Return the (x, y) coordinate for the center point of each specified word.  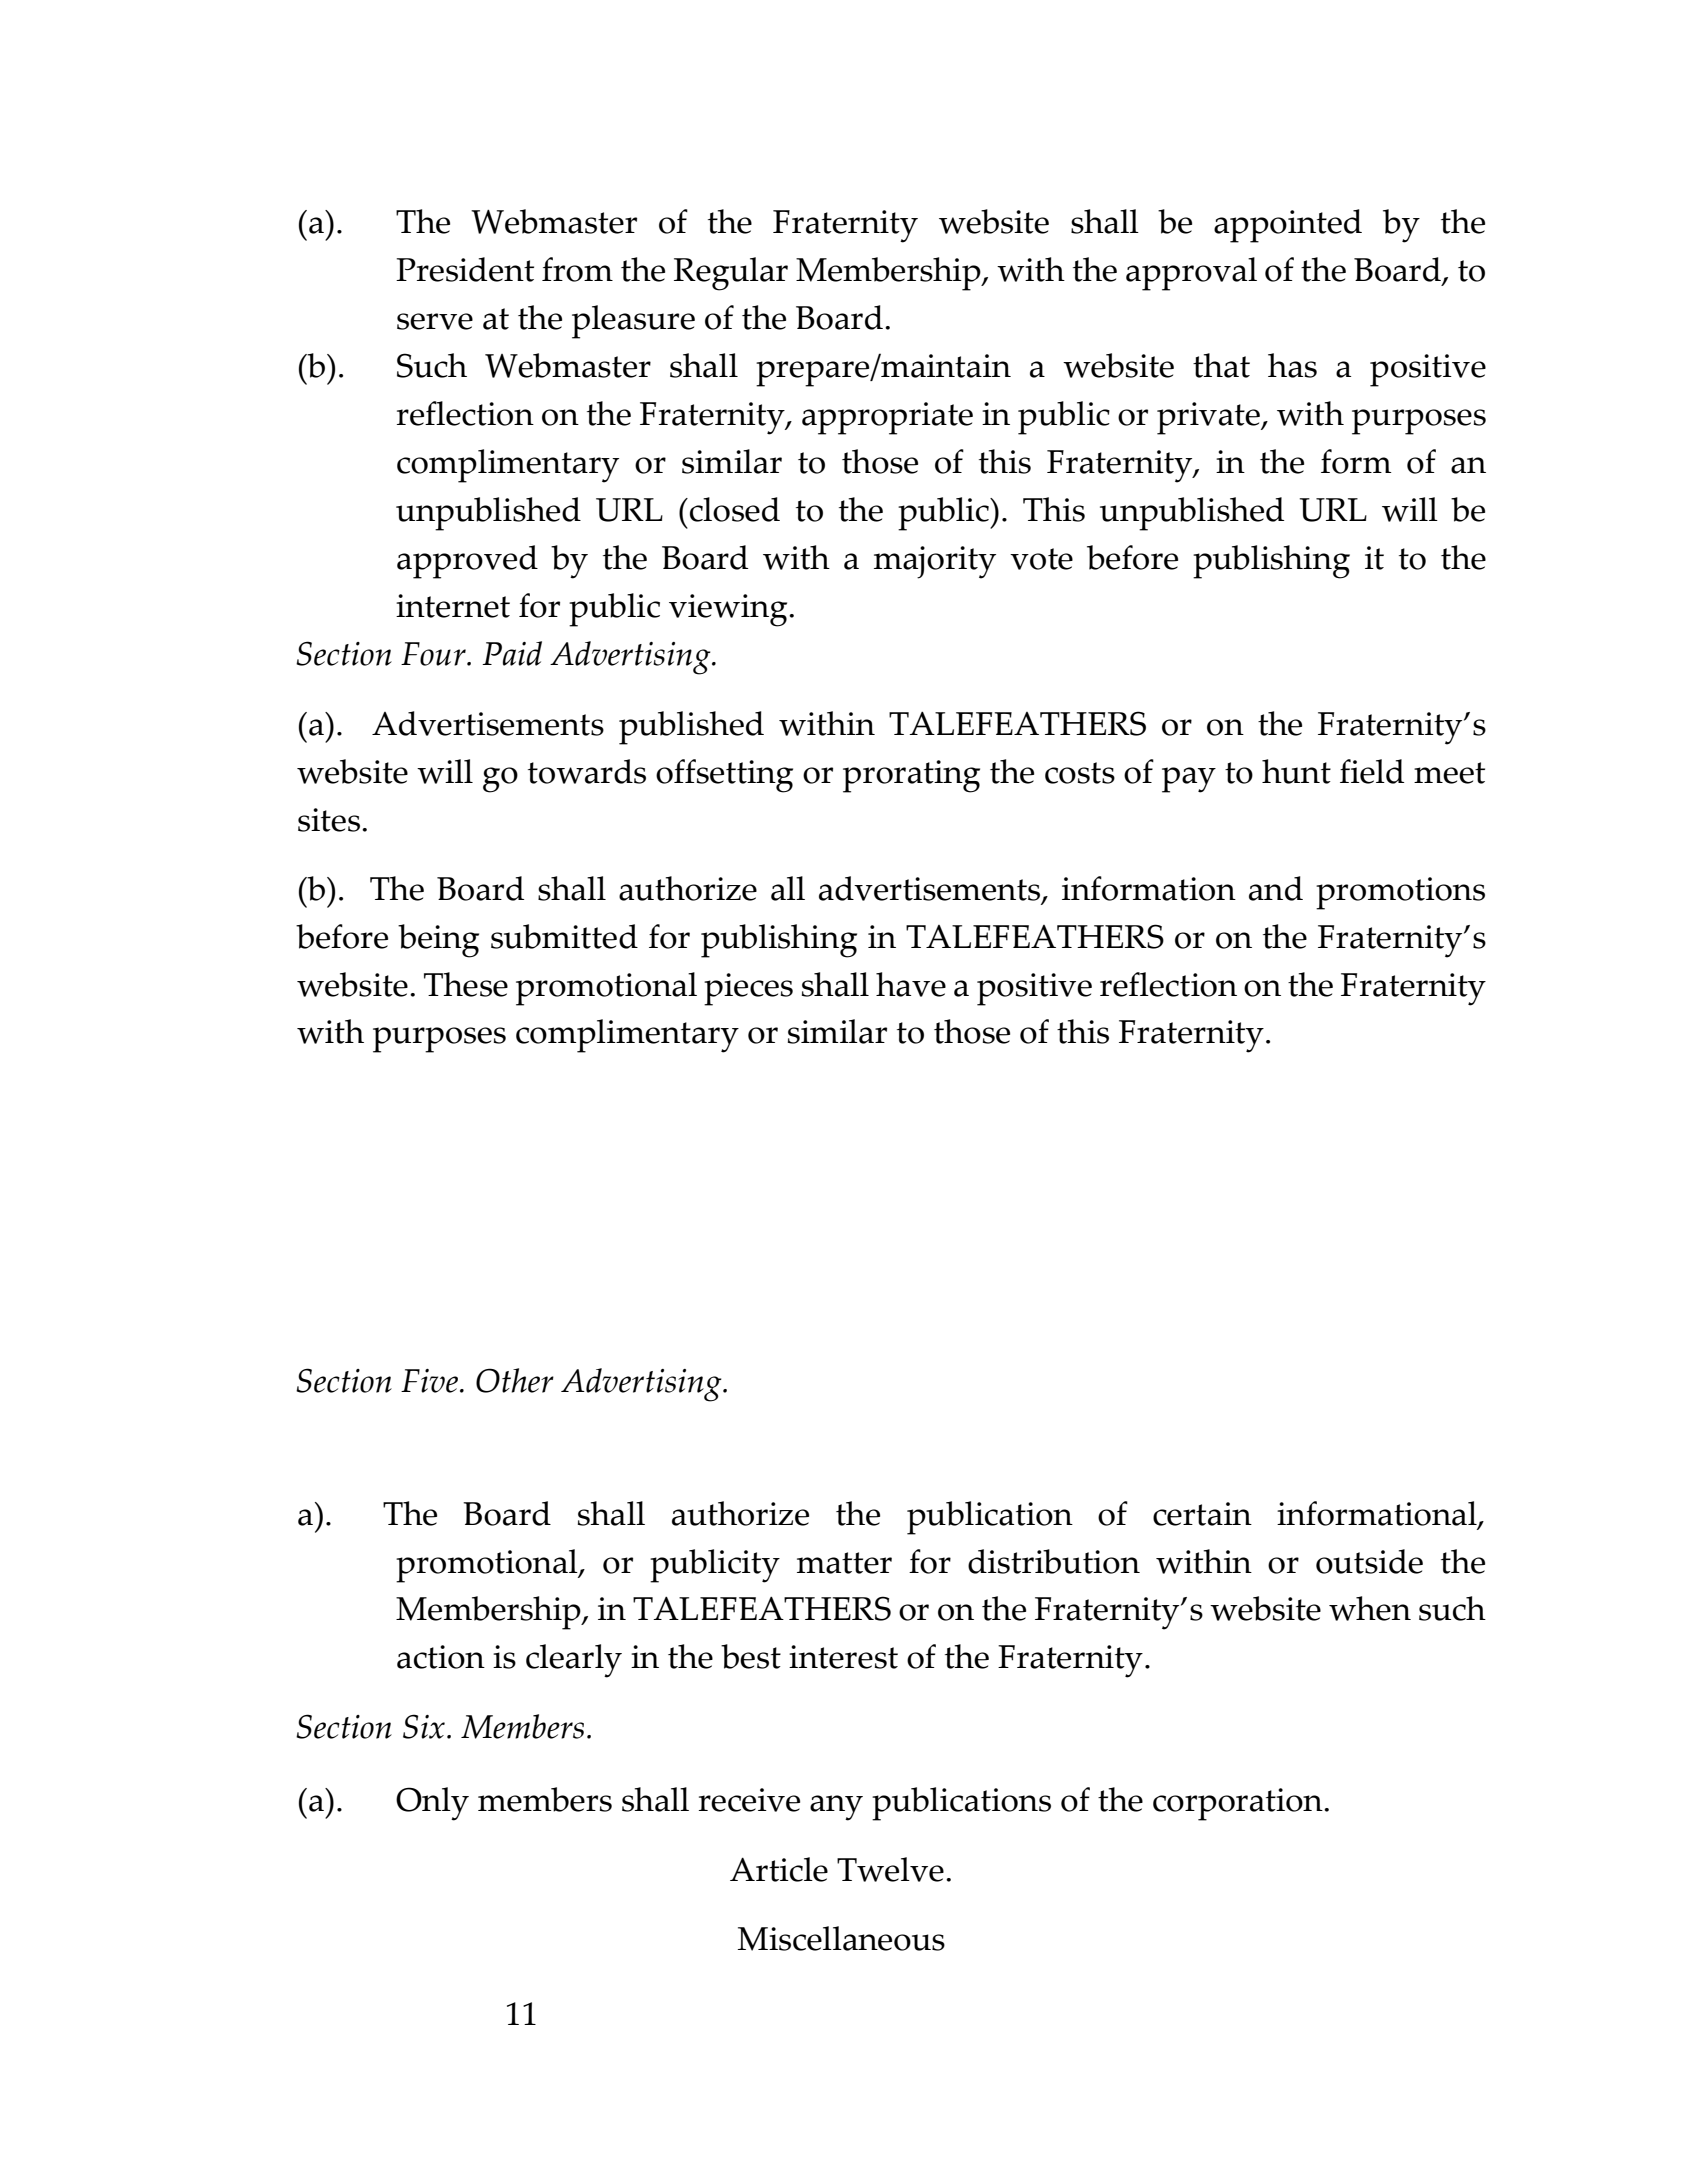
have (911, 984)
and (1276, 888)
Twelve (890, 1869)
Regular (731, 274)
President (465, 269)
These (466, 984)
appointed (1288, 226)
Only (432, 1804)
